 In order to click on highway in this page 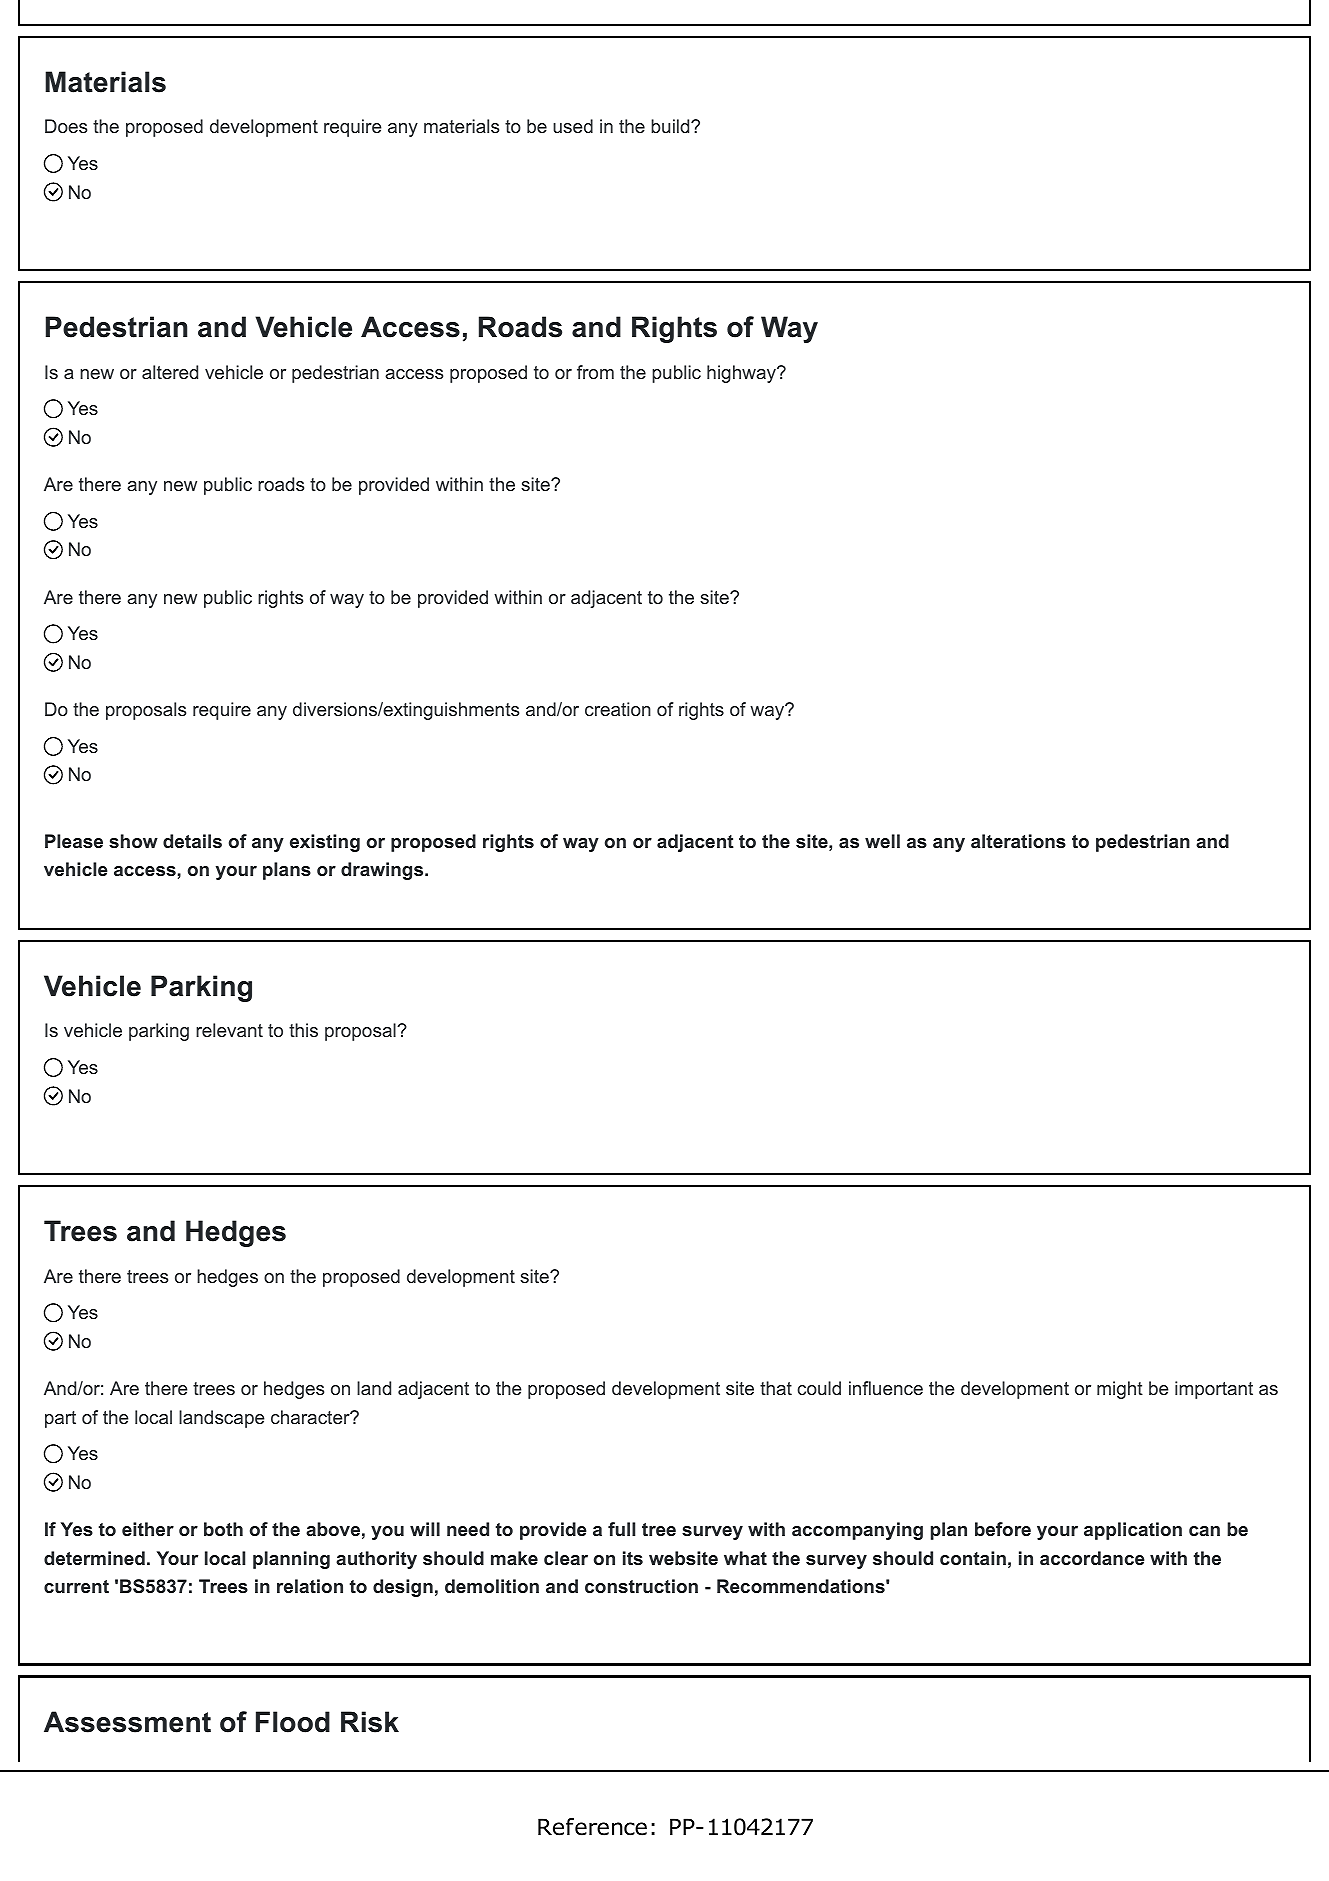, I will do `click(742, 374)`.
